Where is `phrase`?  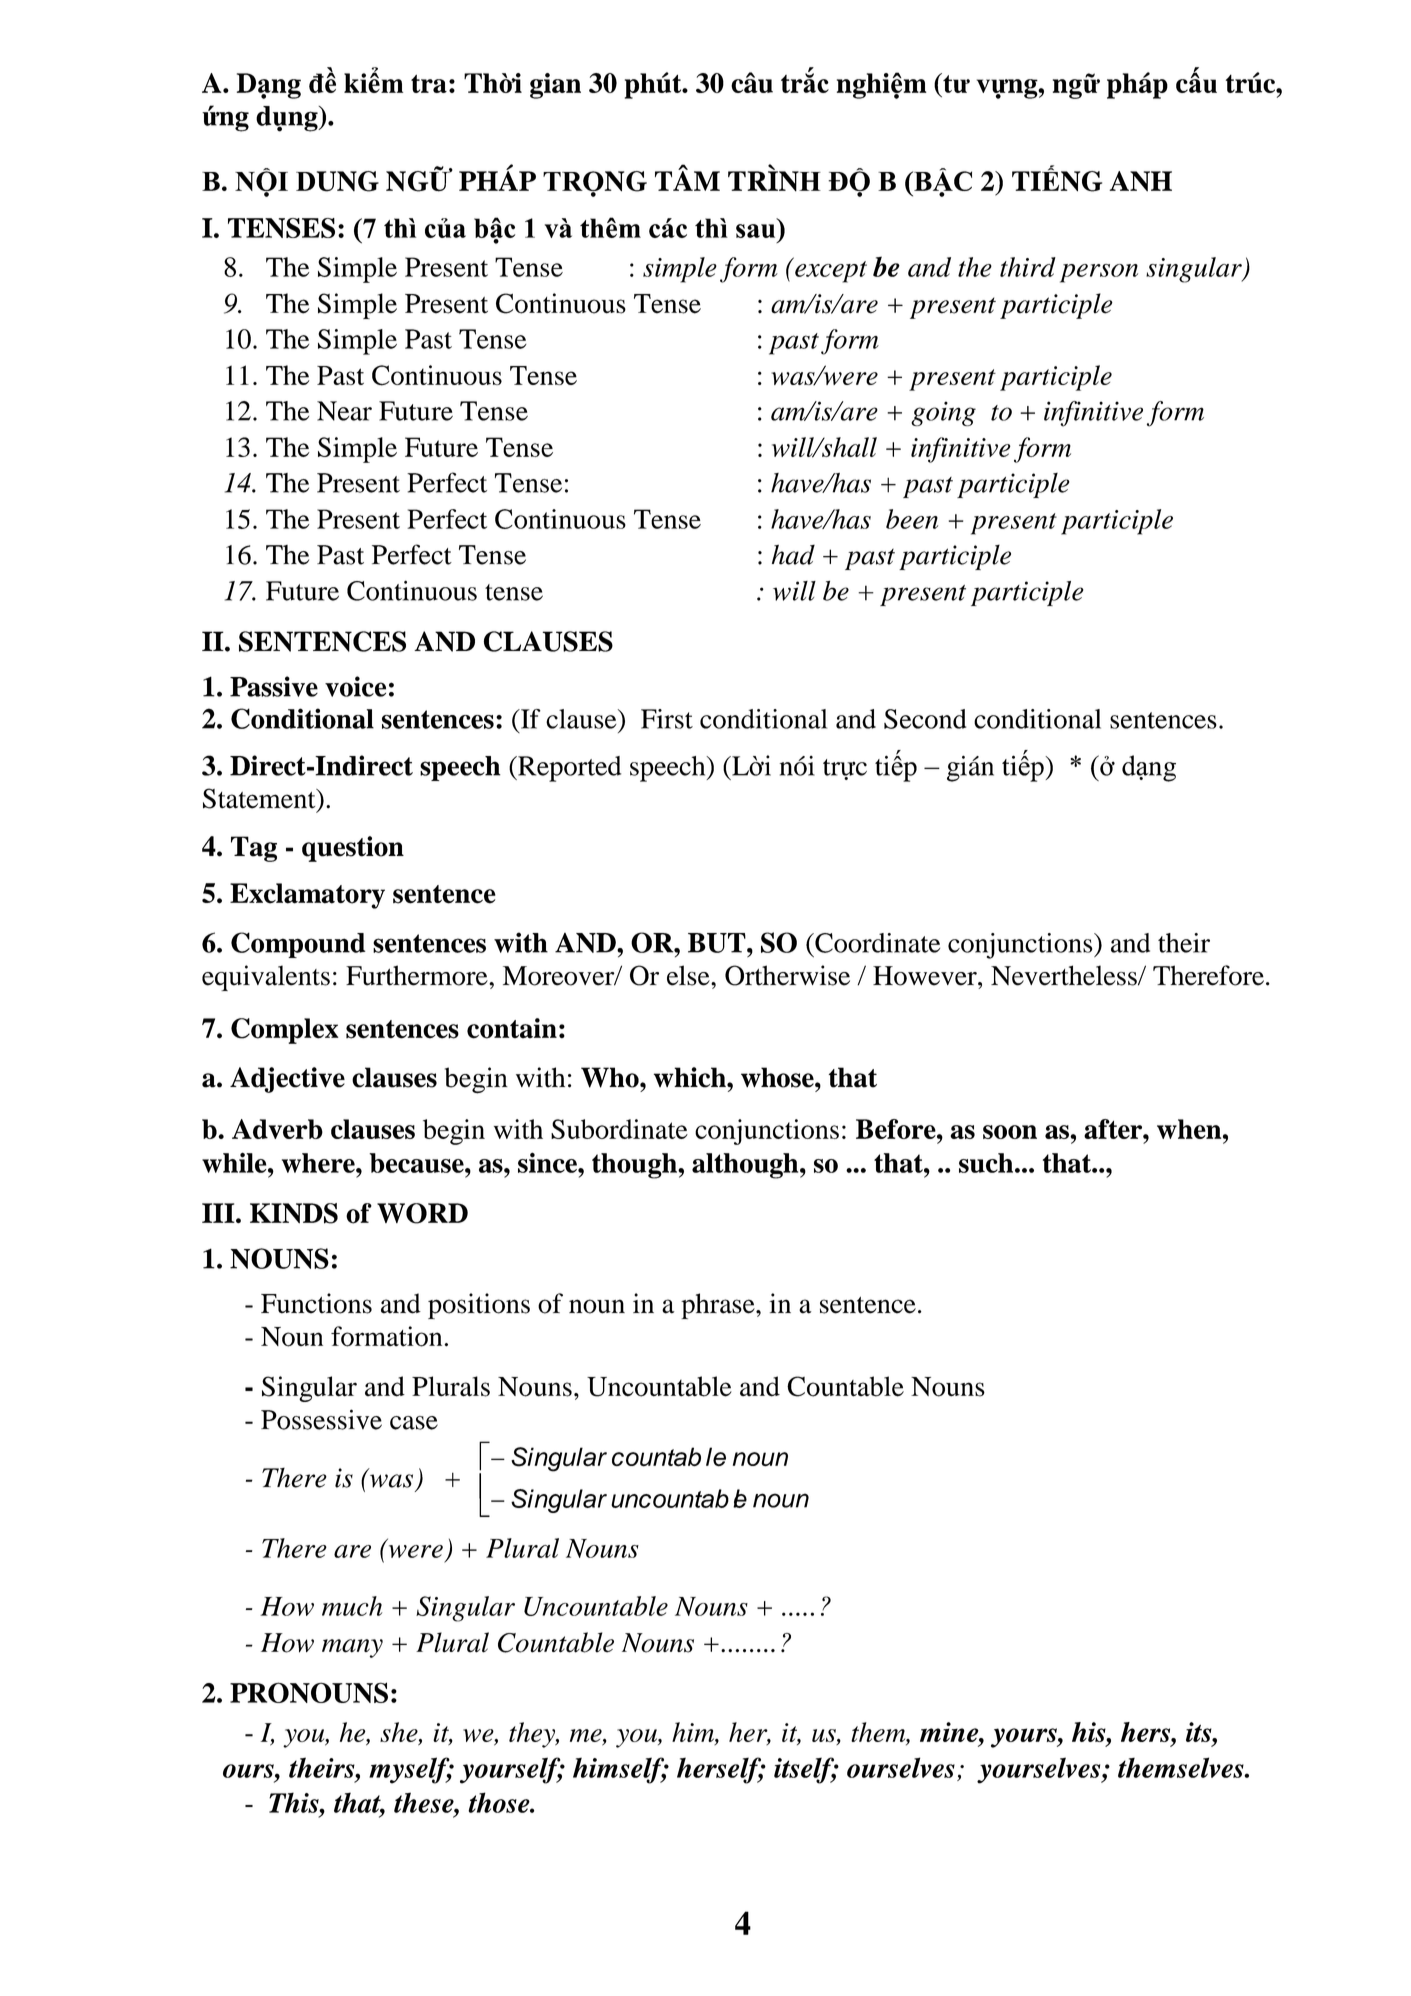 phrase is located at coordinates (719, 1306).
